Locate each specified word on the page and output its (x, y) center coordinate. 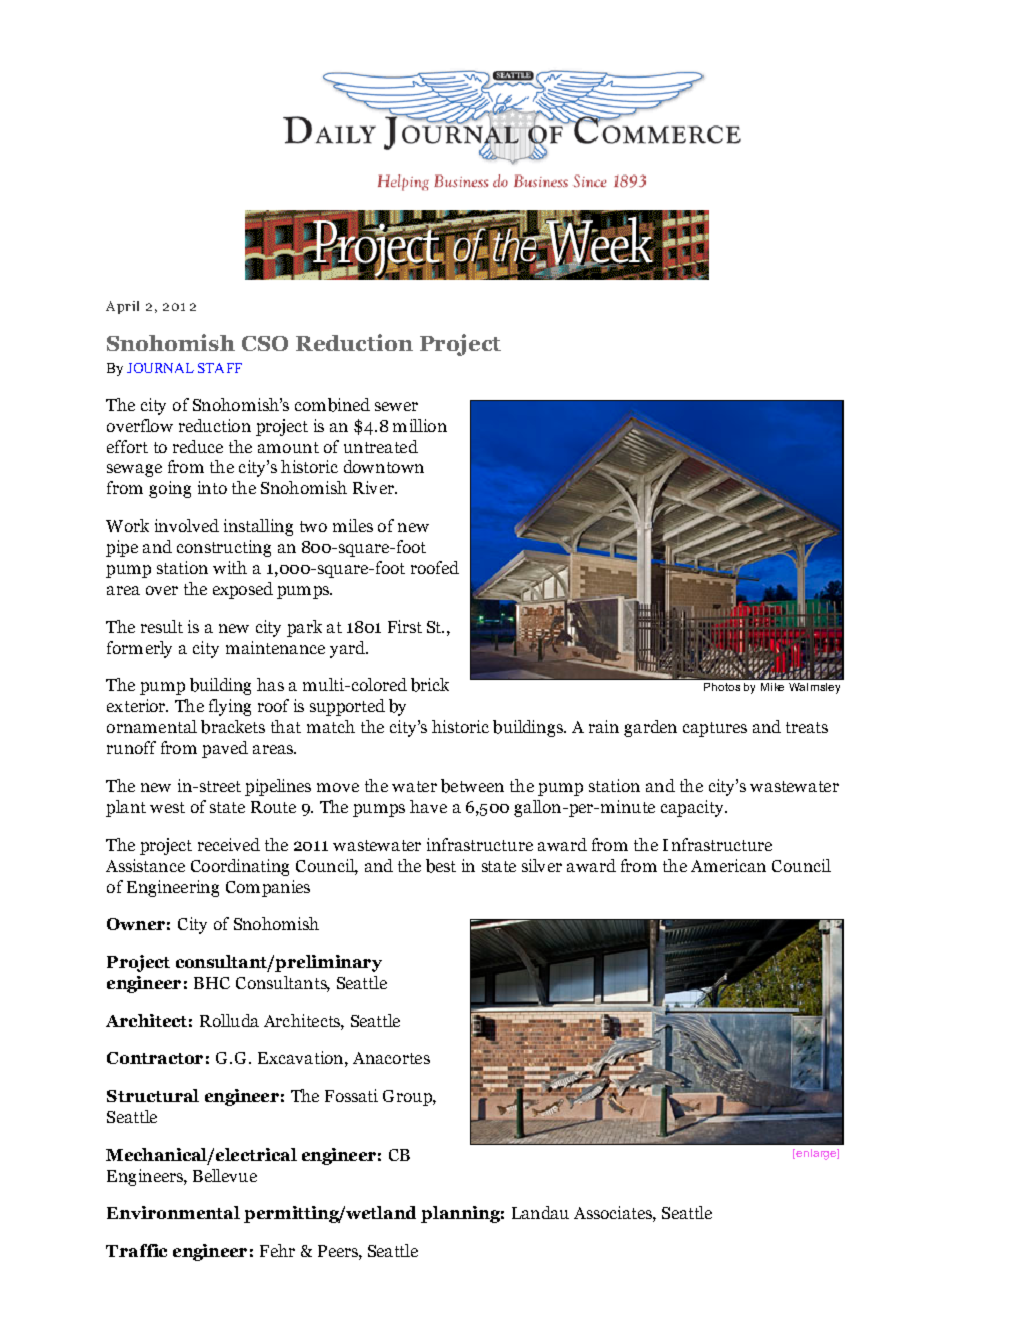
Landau (540, 1212)
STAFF (220, 368)
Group (408, 1098)
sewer (396, 406)
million (420, 425)
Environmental (173, 1212)
